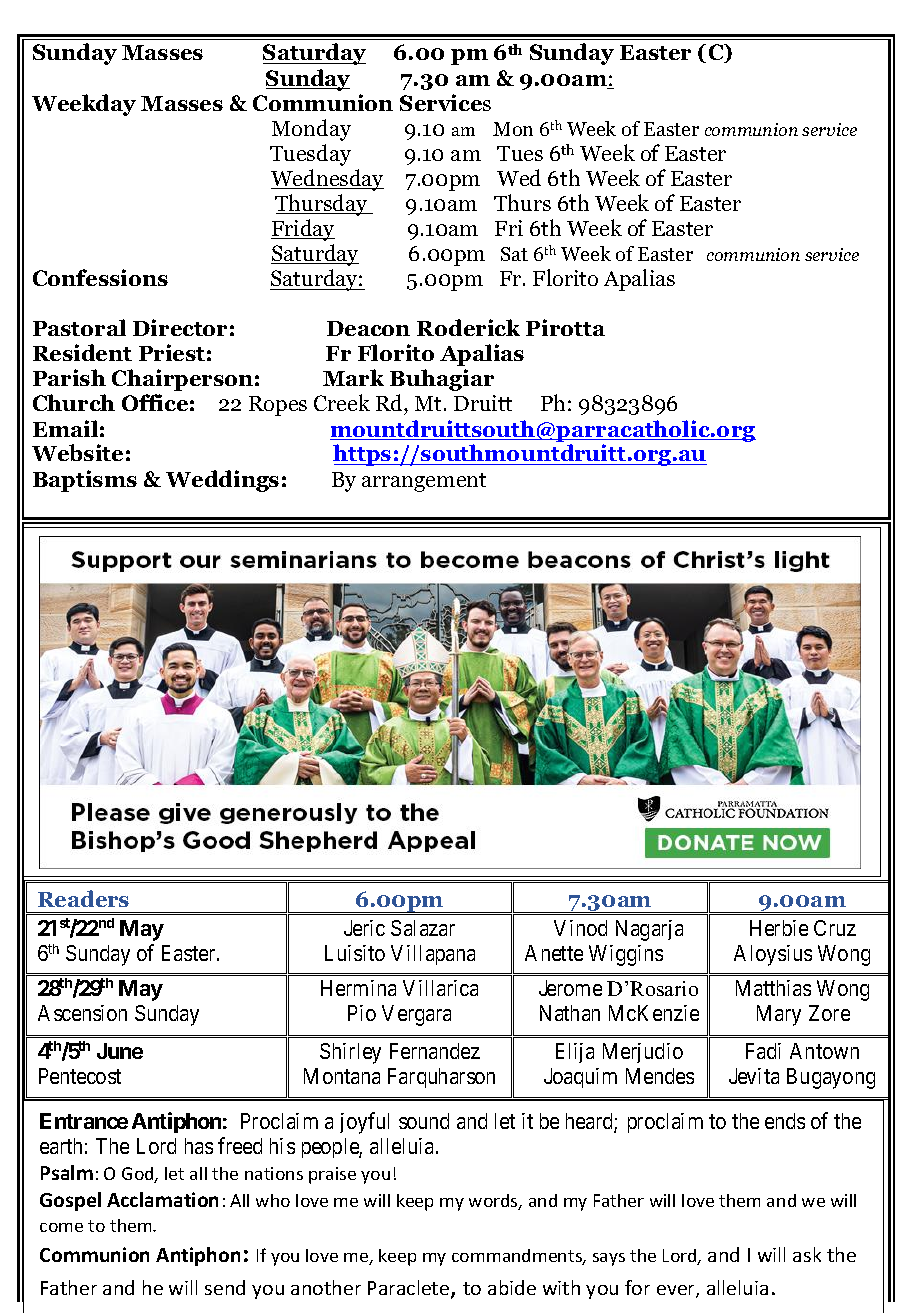 The image size is (924, 1313). What do you see at coordinates (162, 1199) in the document?
I see `Acclamation` at bounding box center [162, 1199].
